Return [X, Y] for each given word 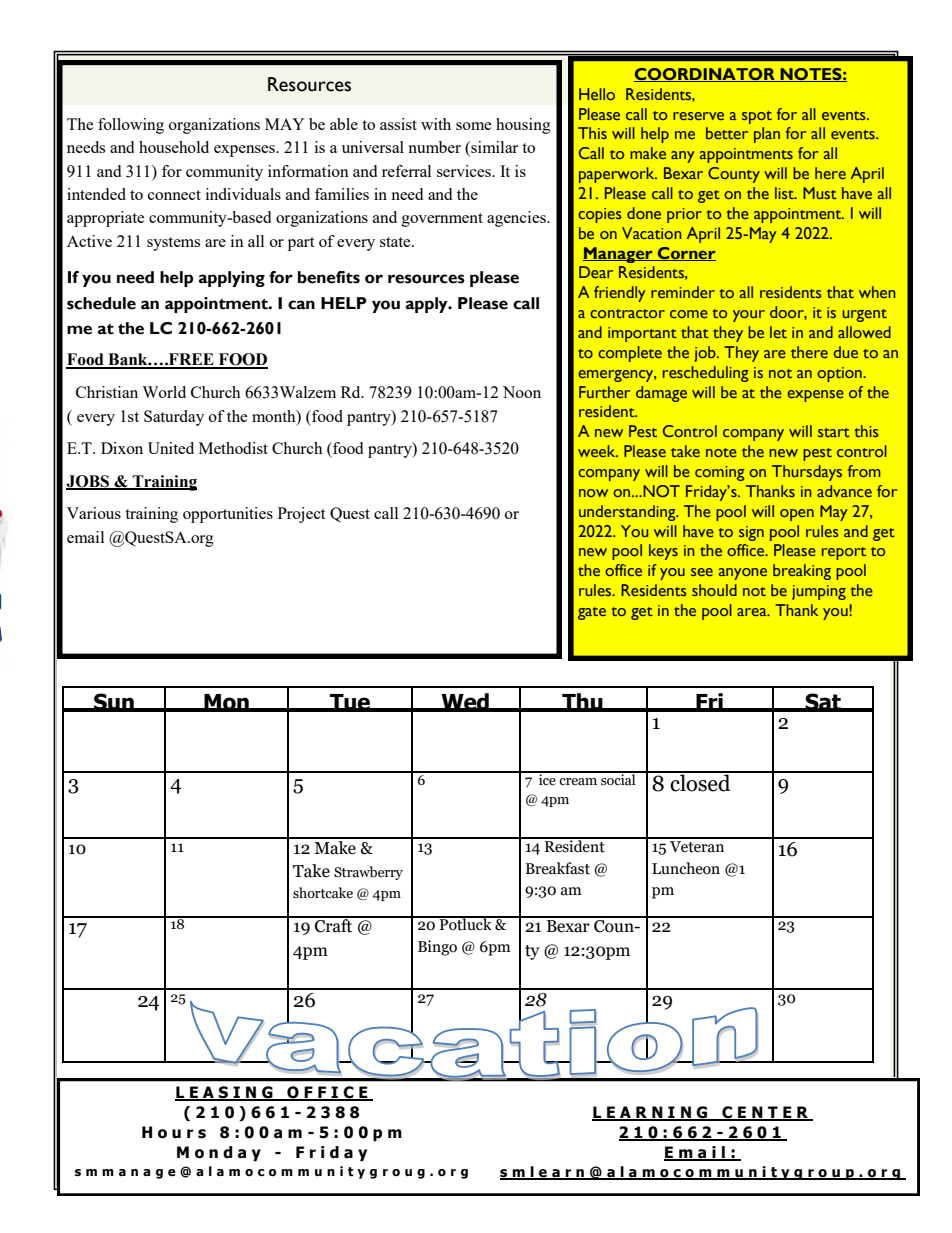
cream [578, 782]
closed [701, 782]
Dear [596, 272]
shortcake [323, 893]
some [474, 126]
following [131, 126]
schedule [101, 303]
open [797, 515]
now [593, 493]
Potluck [466, 923]
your [749, 316]
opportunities [228, 515]
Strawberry [368, 873]
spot [757, 117]
